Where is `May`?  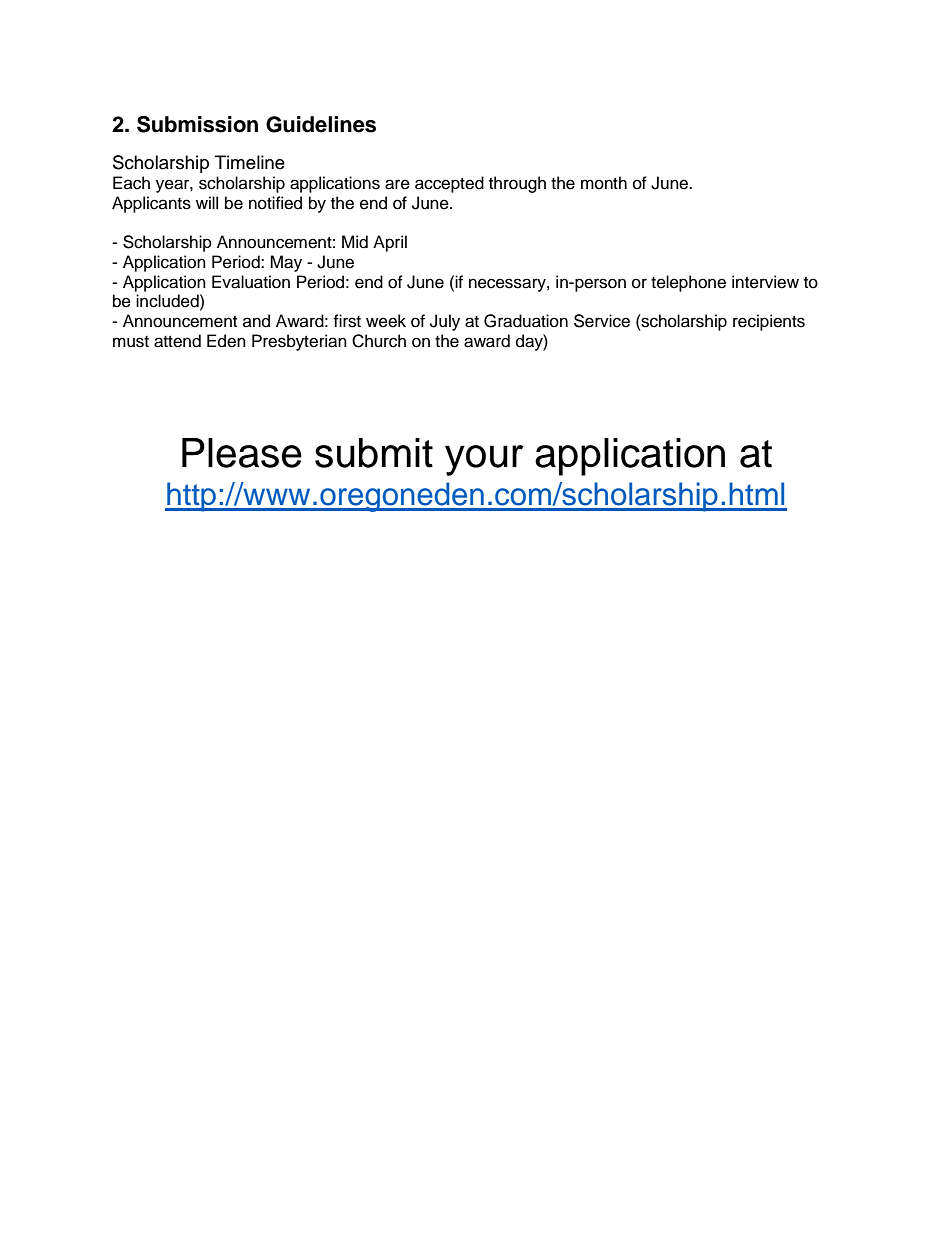 May is located at coordinates (286, 263).
